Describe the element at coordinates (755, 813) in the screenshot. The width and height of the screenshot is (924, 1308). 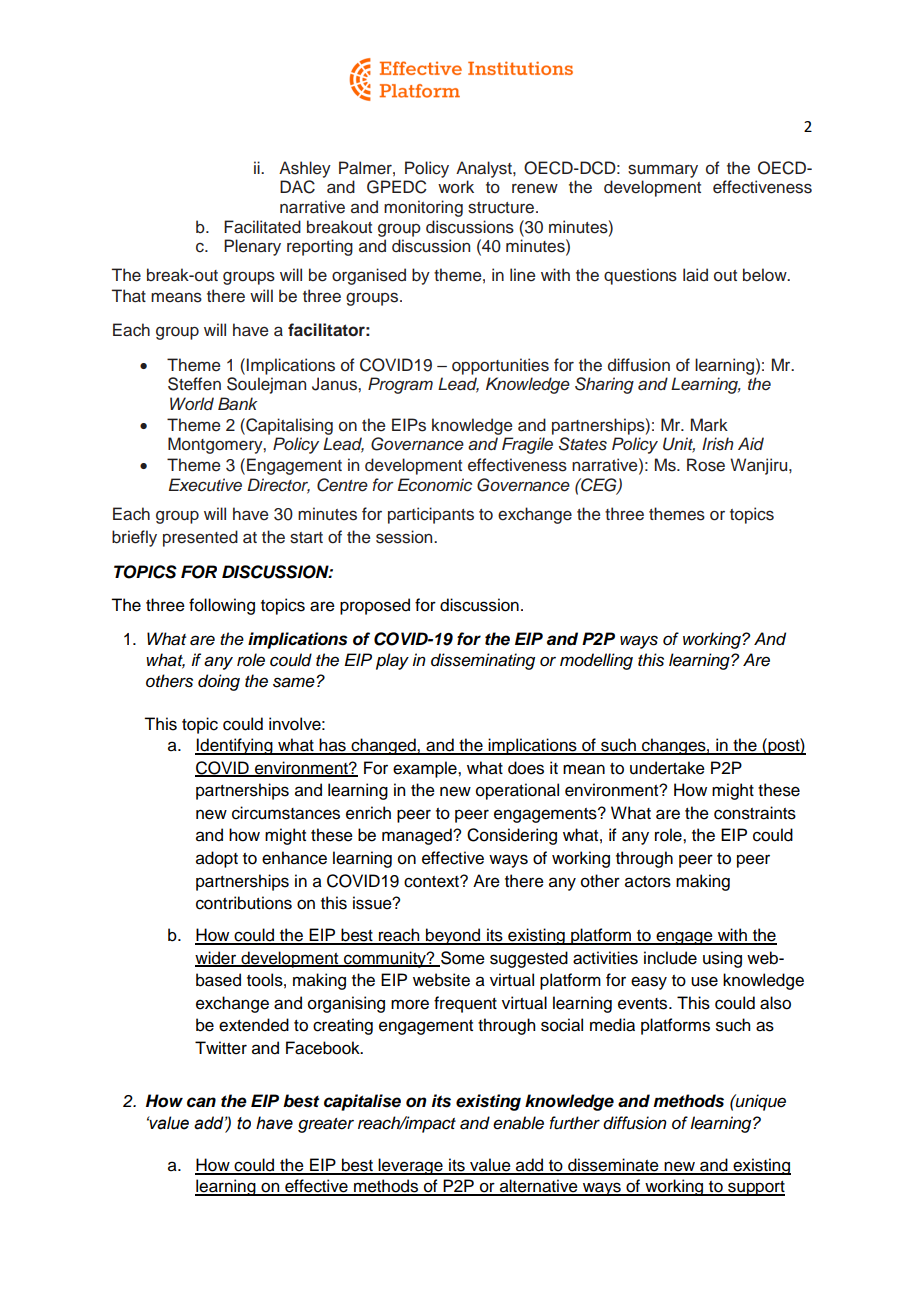
I see `constraints` at that location.
